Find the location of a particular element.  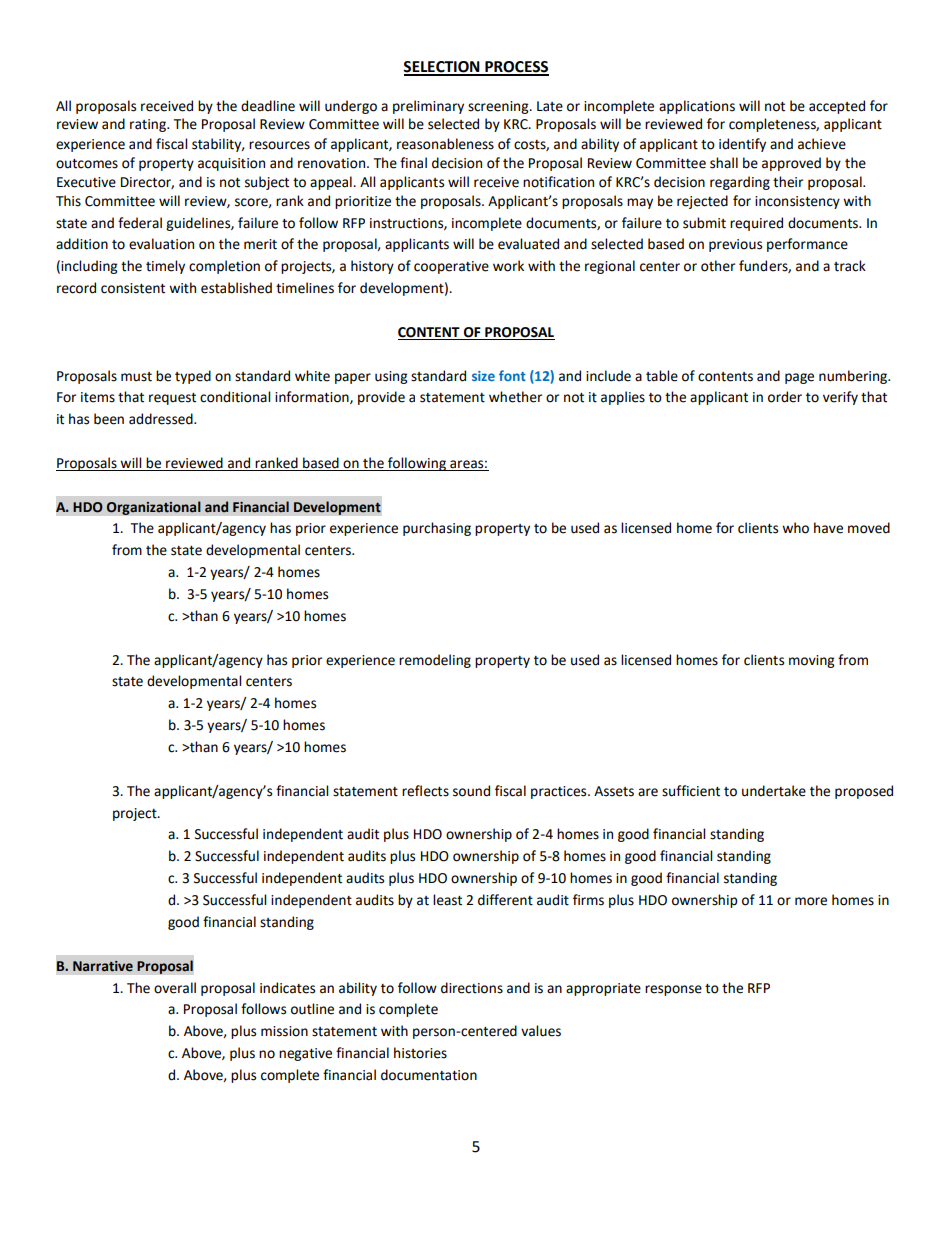

Organizational is located at coordinates (153, 508).
